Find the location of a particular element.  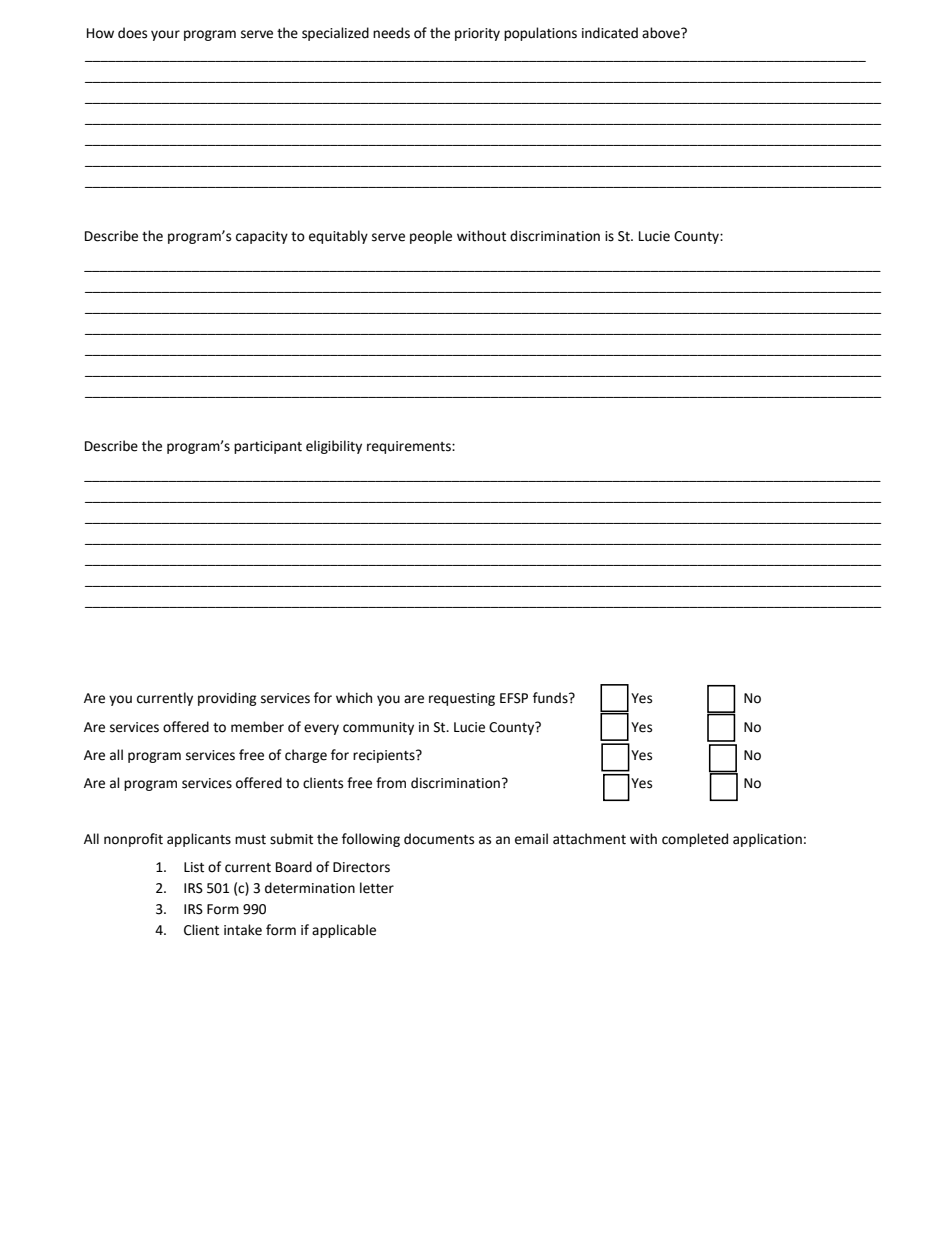

above is located at coordinates (662, 33).
